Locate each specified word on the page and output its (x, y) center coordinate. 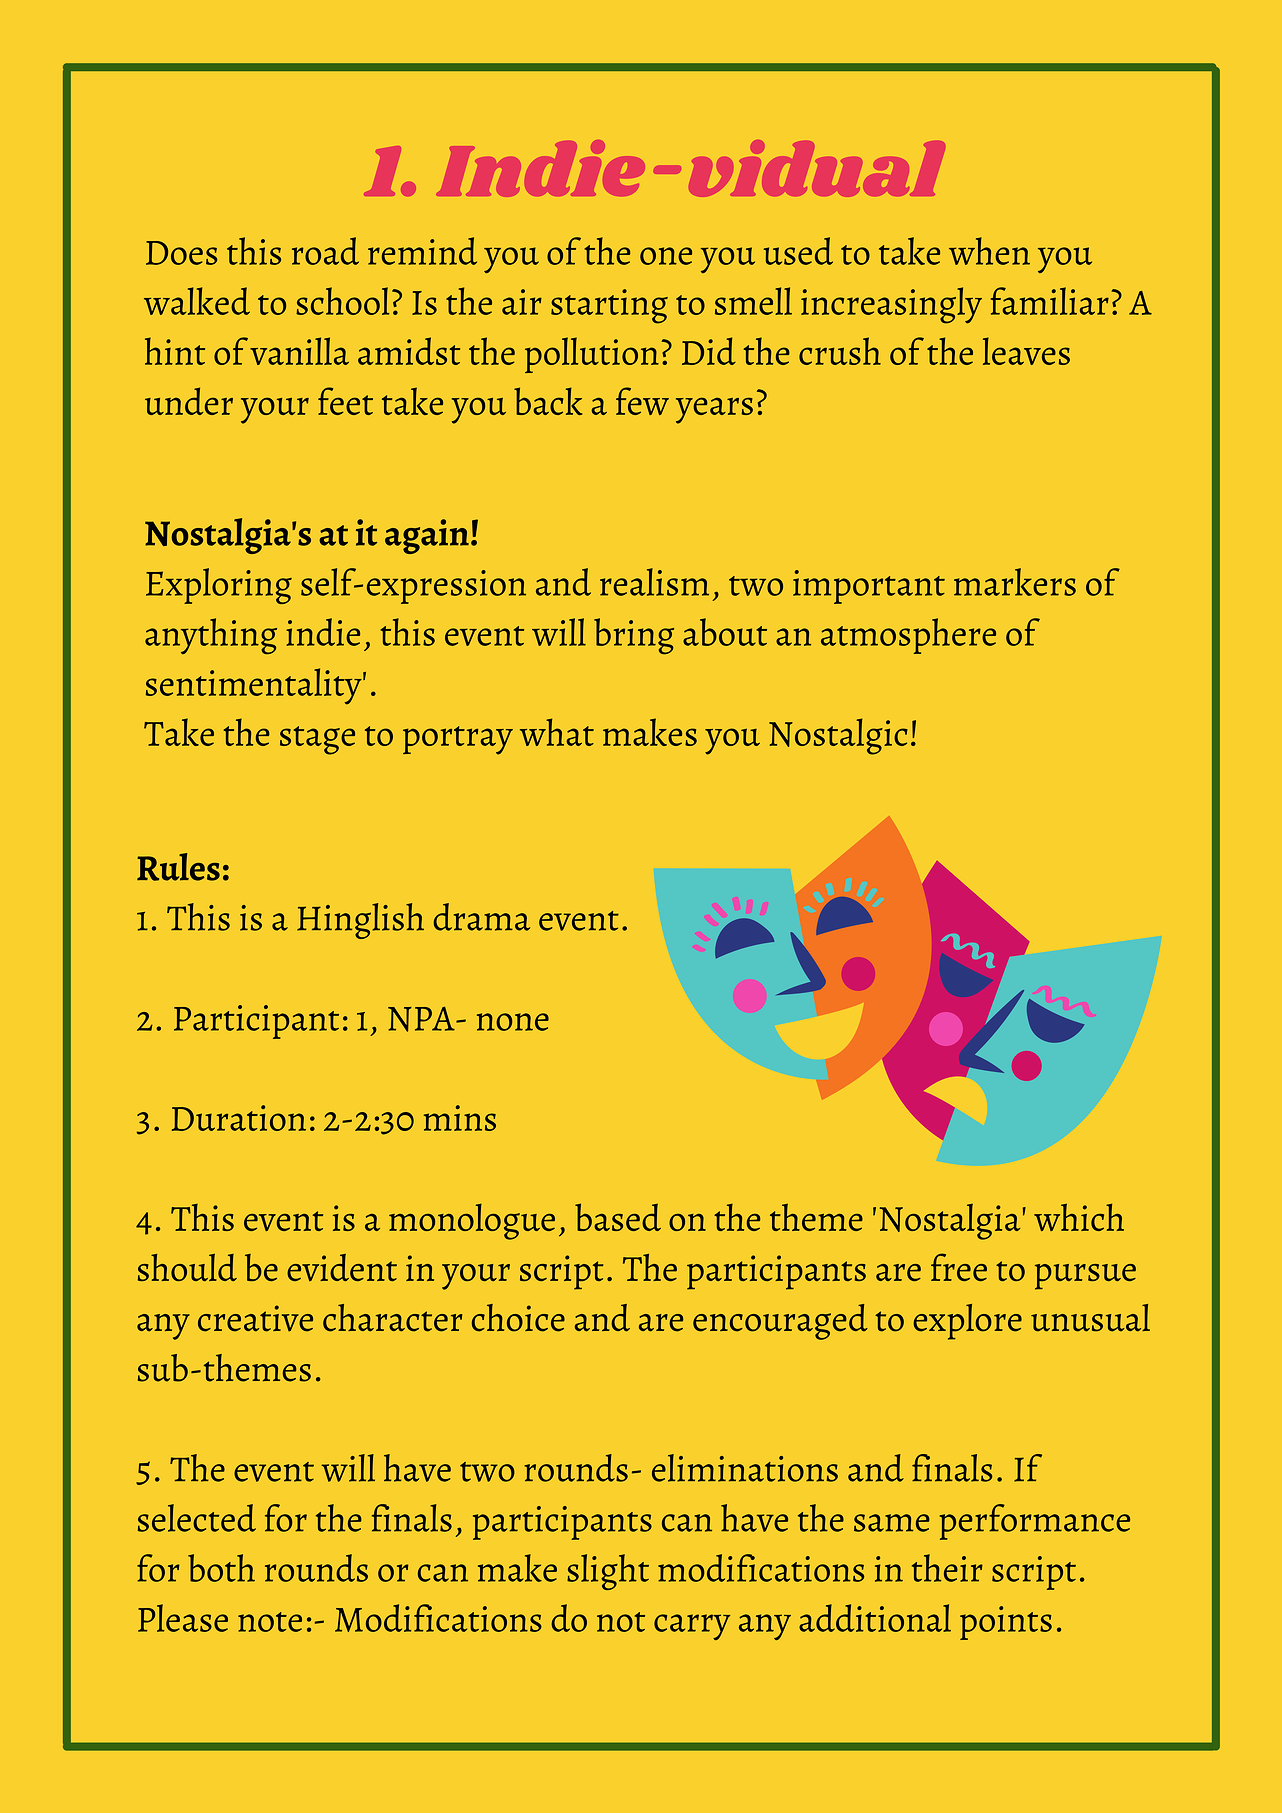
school (342, 301)
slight (608, 1572)
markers (1015, 582)
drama (481, 917)
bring (634, 636)
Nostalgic (838, 736)
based (618, 1217)
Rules (178, 867)
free (959, 1267)
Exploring (219, 586)
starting (609, 306)
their (947, 1568)
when (989, 251)
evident (342, 1267)
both (221, 1568)
